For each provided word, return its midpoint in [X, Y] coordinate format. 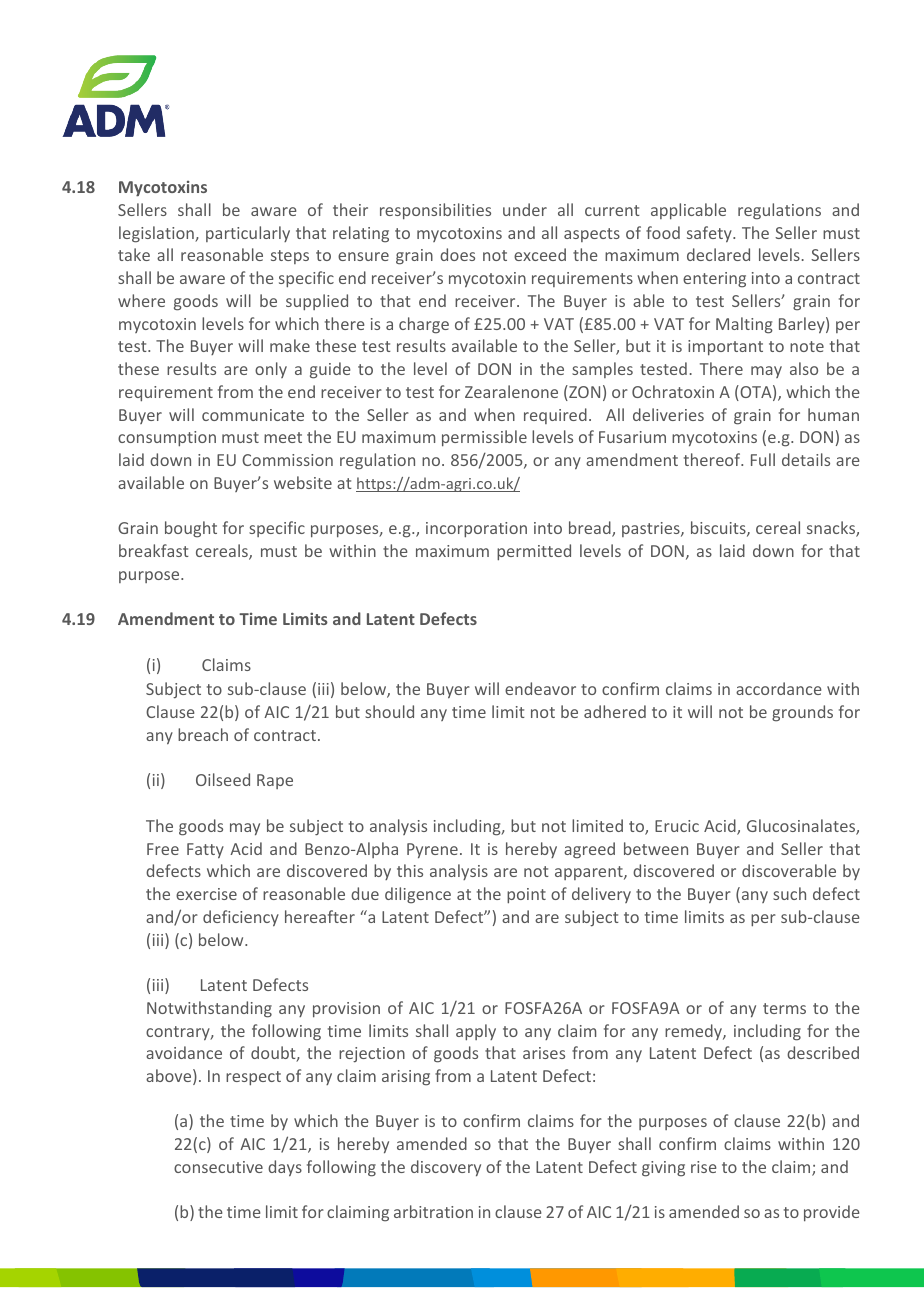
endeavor [540, 688]
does [457, 254]
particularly [248, 234]
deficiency [241, 918]
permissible [484, 438]
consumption [167, 439]
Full [763, 459]
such [789, 893]
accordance [779, 688]
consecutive [218, 1167]
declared [718, 254]
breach [203, 734]
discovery [446, 1168]
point [526, 896]
